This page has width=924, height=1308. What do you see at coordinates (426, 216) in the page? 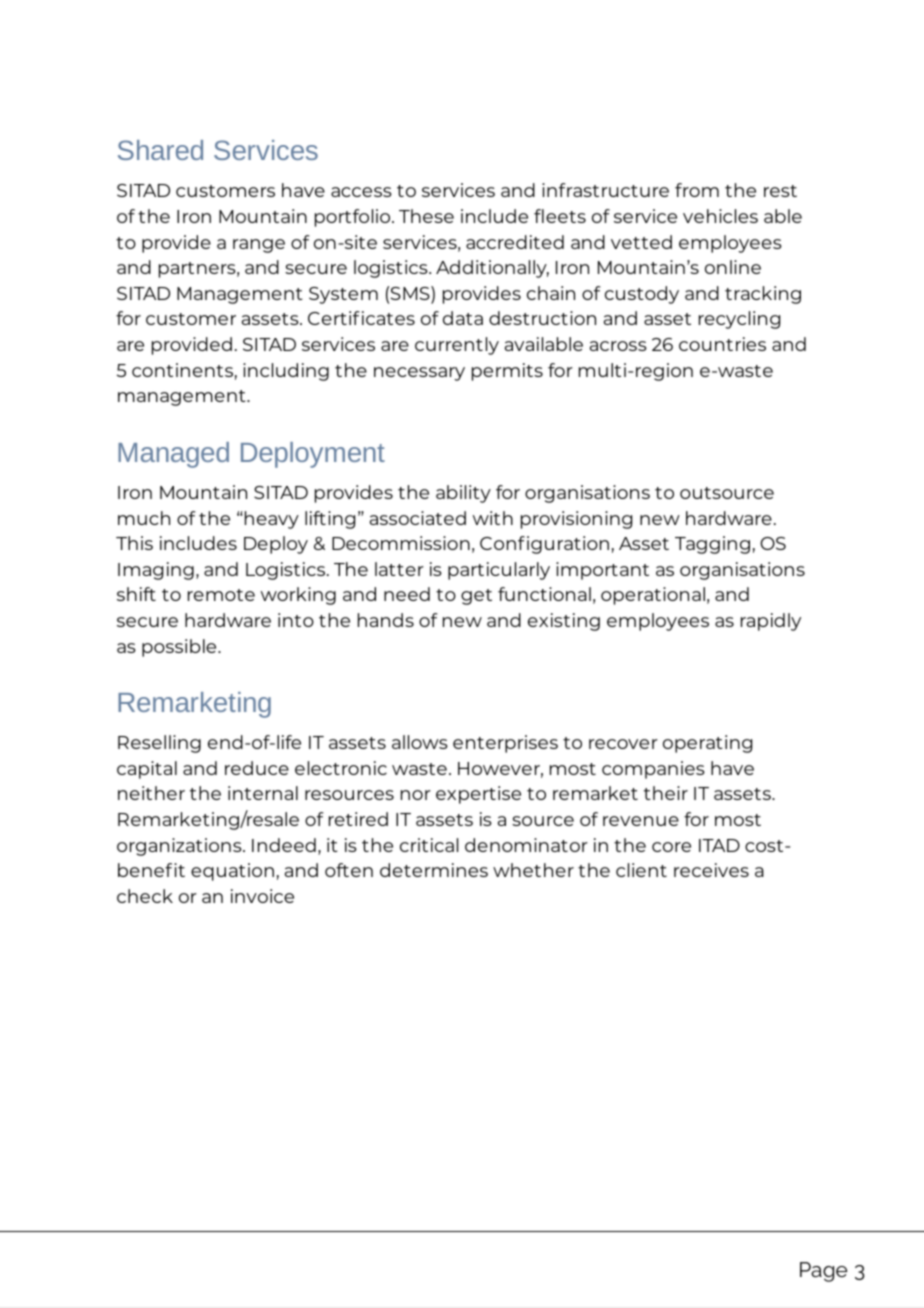
I see `These` at bounding box center [426, 216].
